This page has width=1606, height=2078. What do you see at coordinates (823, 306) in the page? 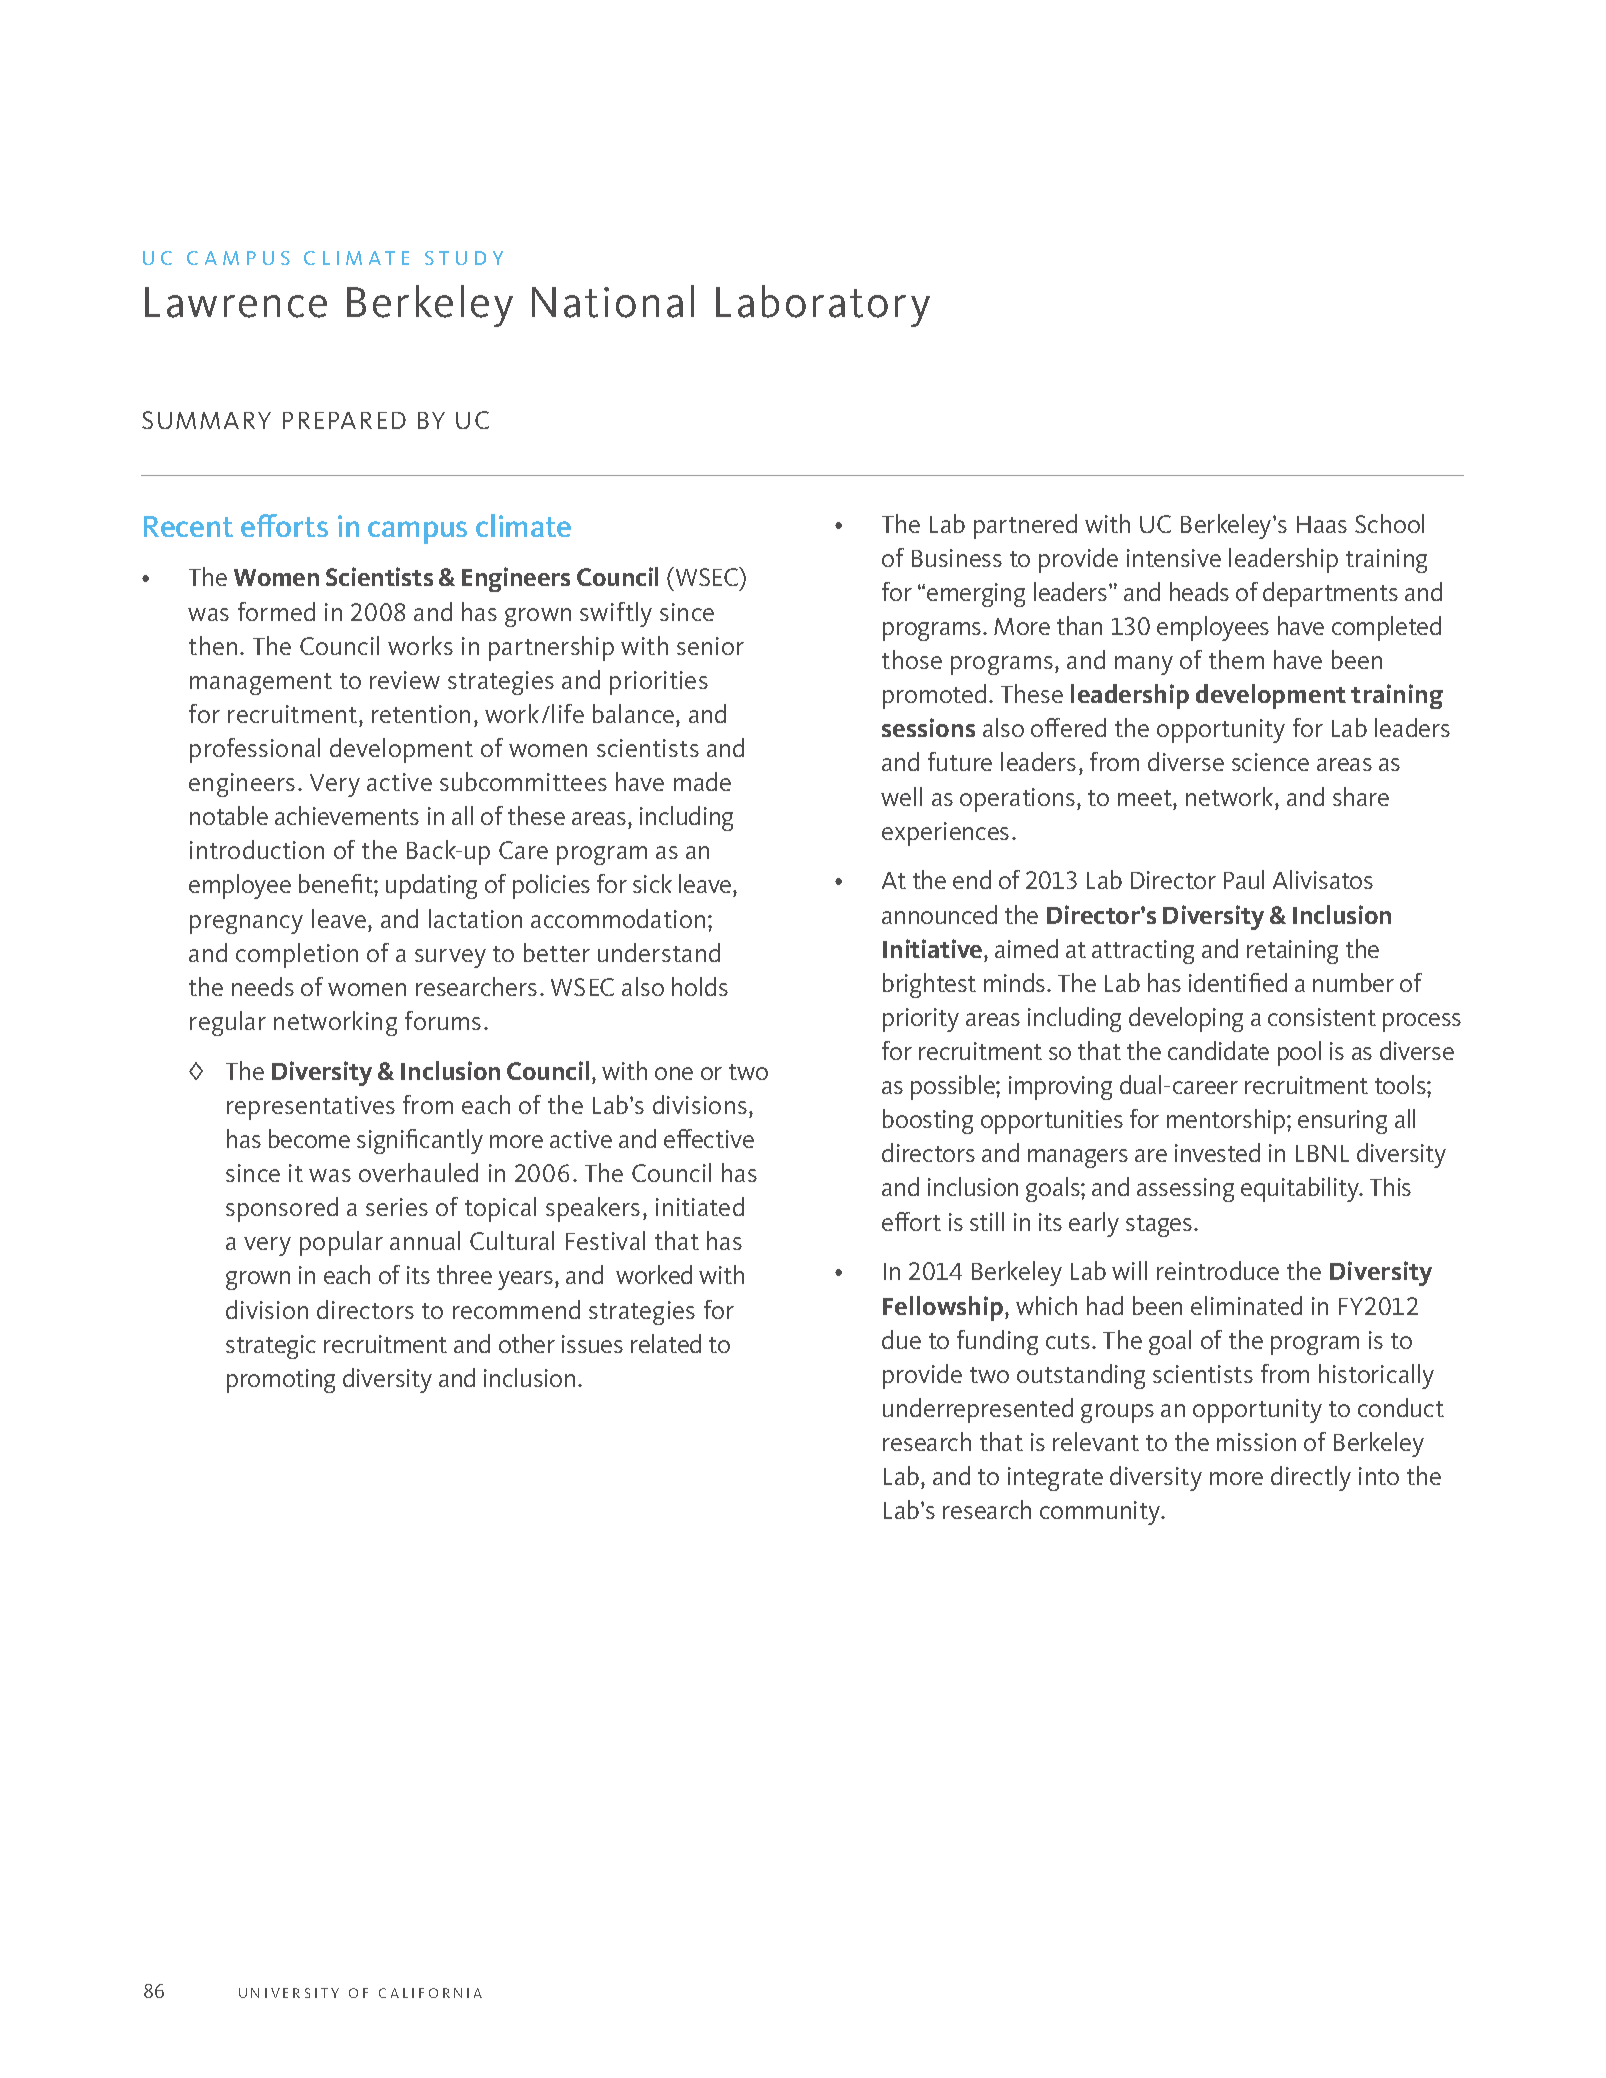
I see `Laboratory` at bounding box center [823, 306].
